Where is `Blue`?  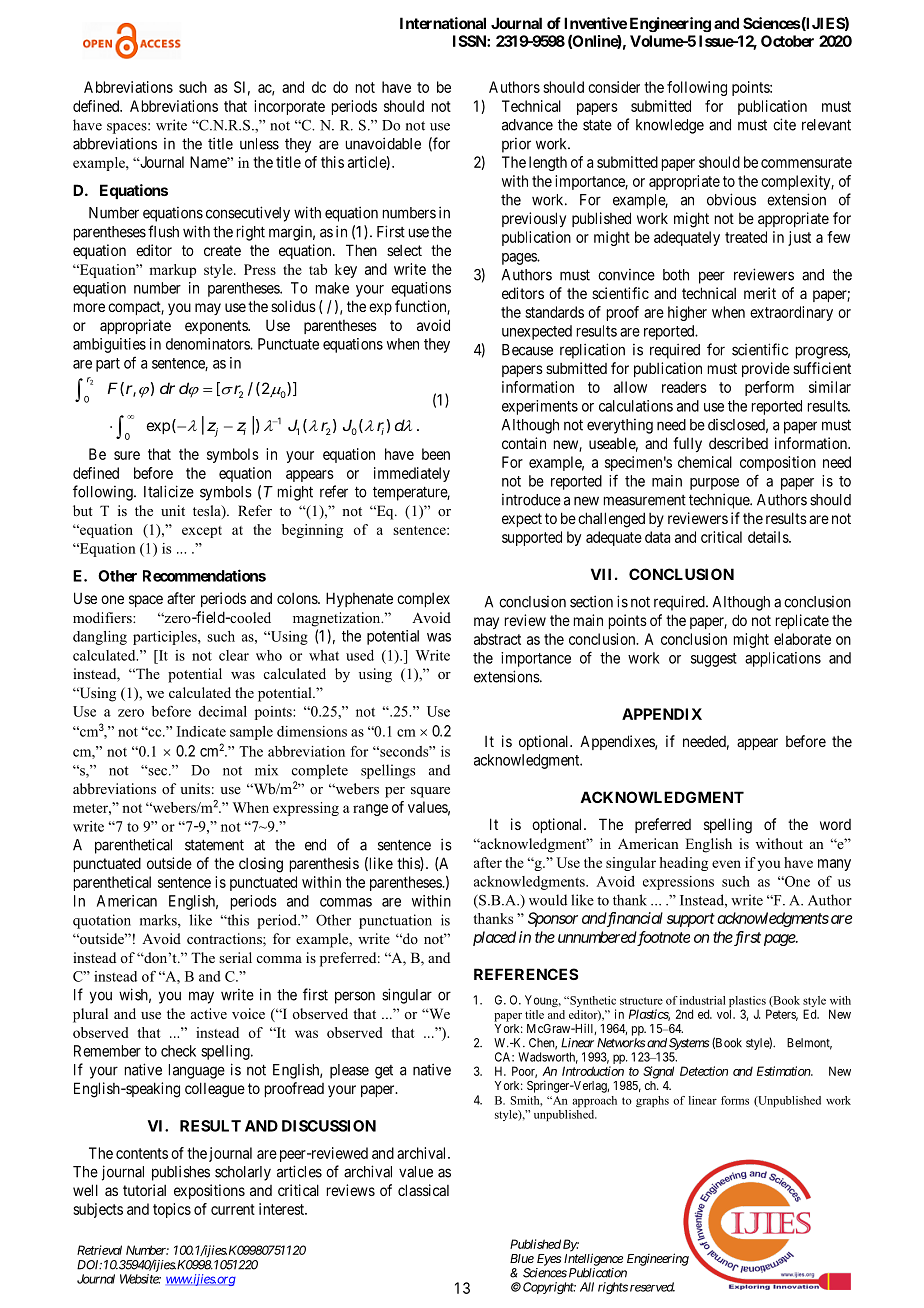 Blue is located at coordinates (522, 1258).
